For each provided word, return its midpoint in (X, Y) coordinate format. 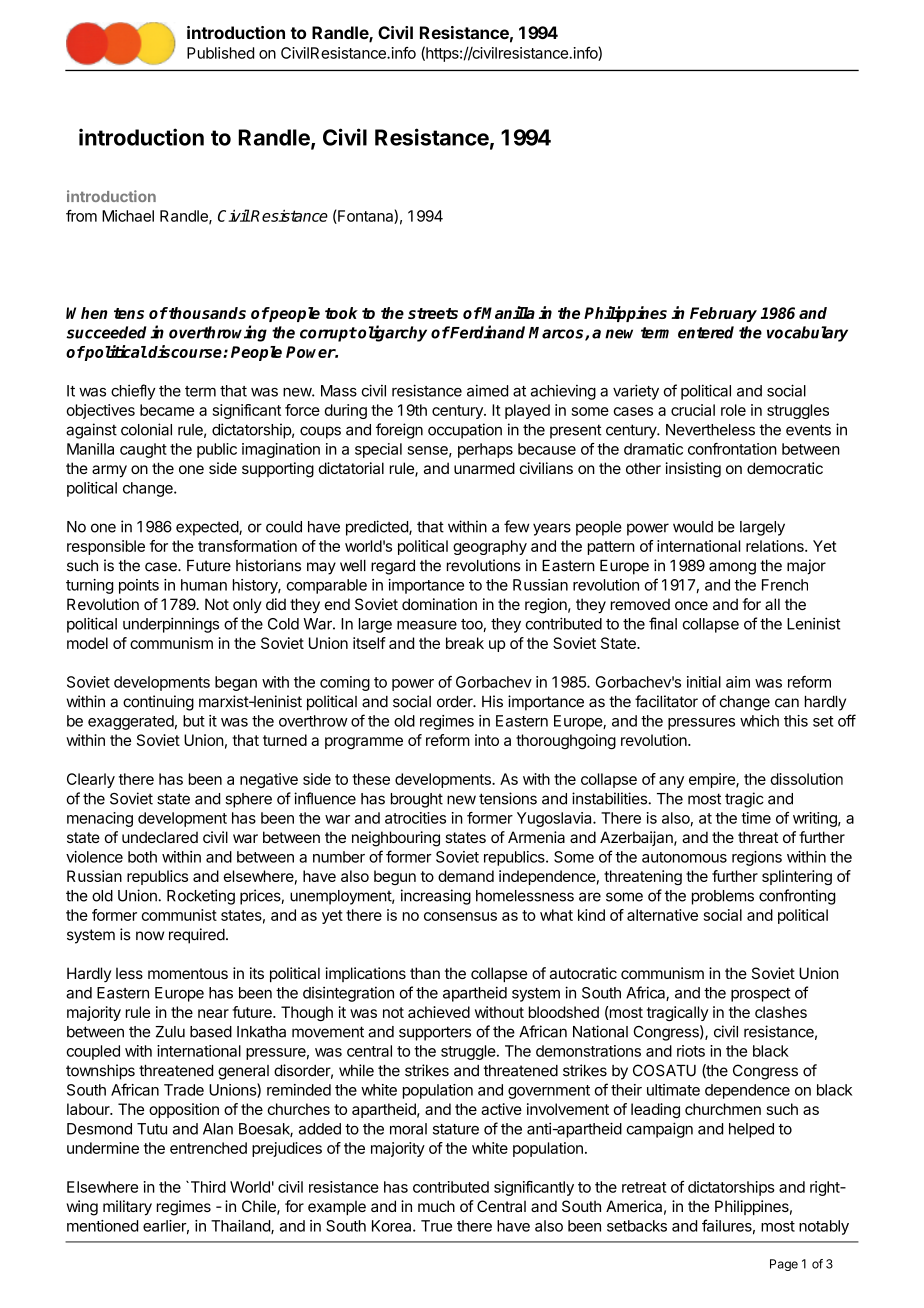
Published (220, 53)
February (723, 314)
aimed (487, 390)
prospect (760, 995)
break (465, 643)
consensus (460, 916)
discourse (186, 351)
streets (433, 313)
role (733, 410)
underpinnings (171, 625)
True (436, 1226)
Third (207, 1187)
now (150, 936)
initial (704, 682)
